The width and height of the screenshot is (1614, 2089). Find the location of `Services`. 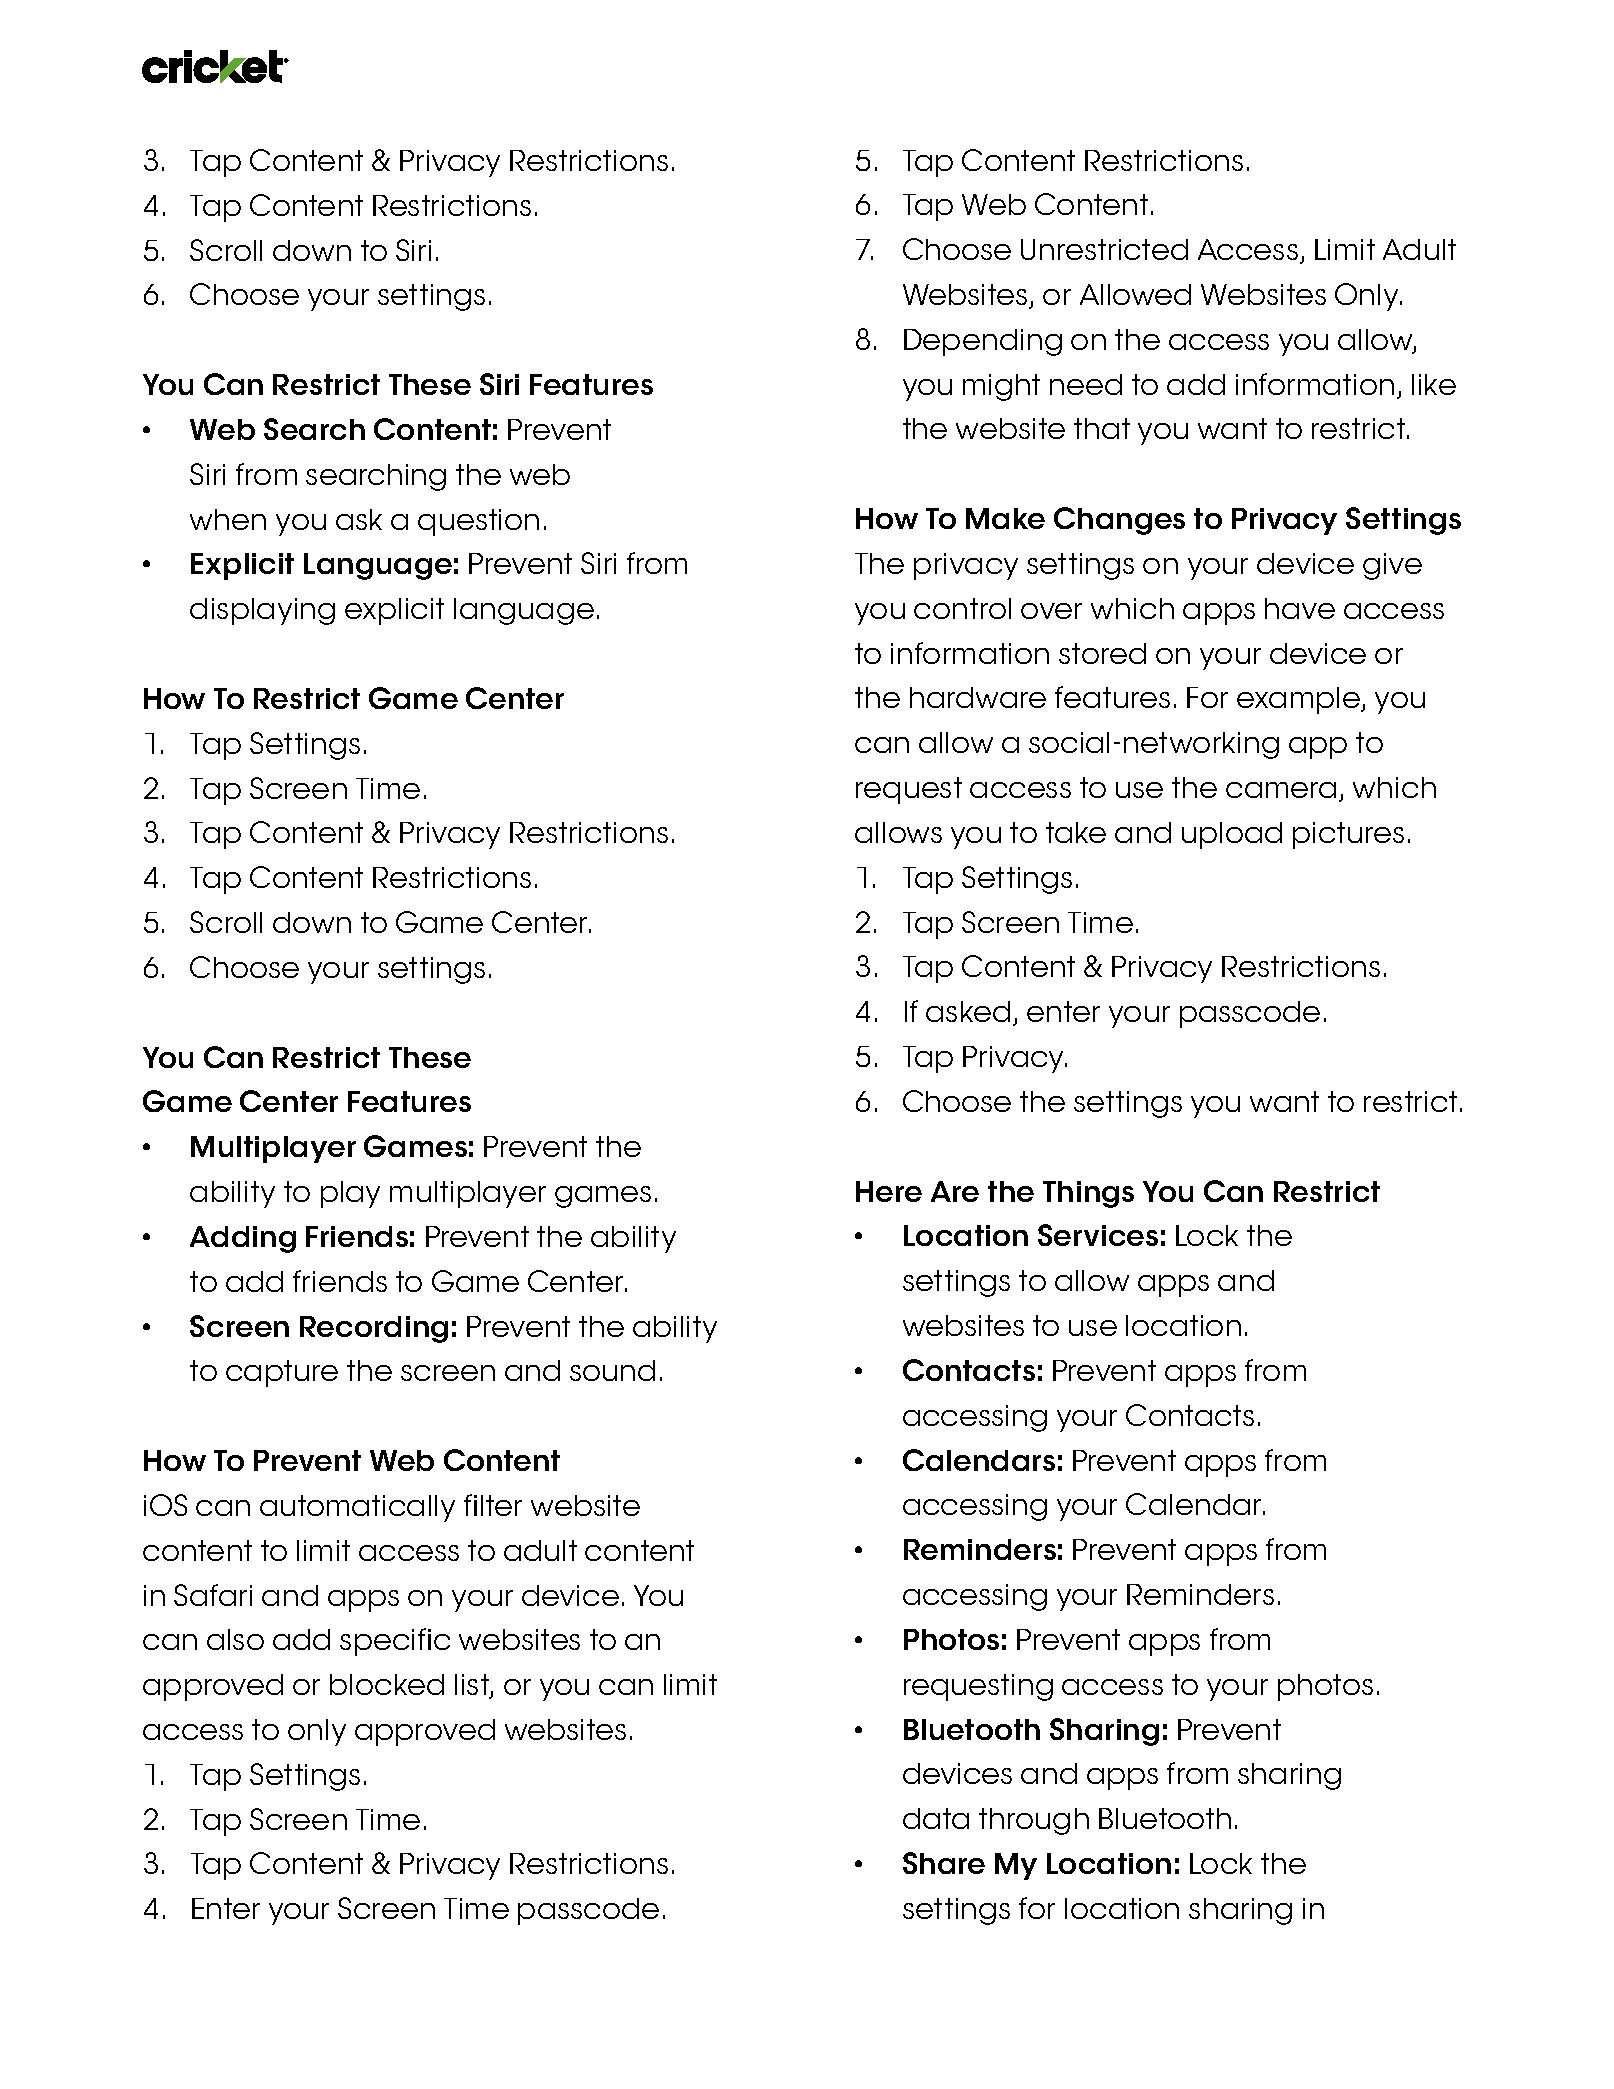

Services is located at coordinates (1098, 1235).
